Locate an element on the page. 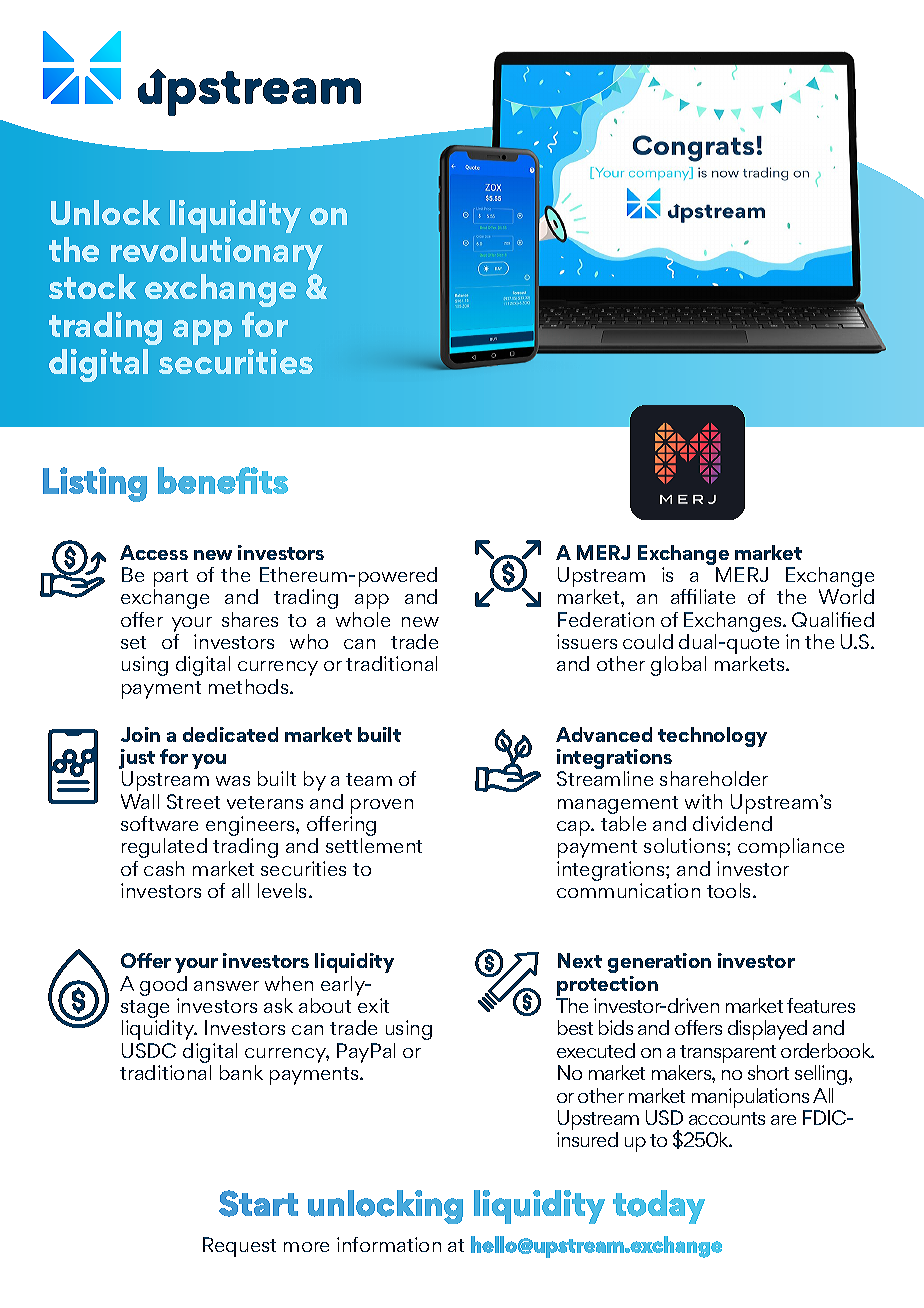 This page has height=1308, width=924. revolutionary is located at coordinates (217, 253).
